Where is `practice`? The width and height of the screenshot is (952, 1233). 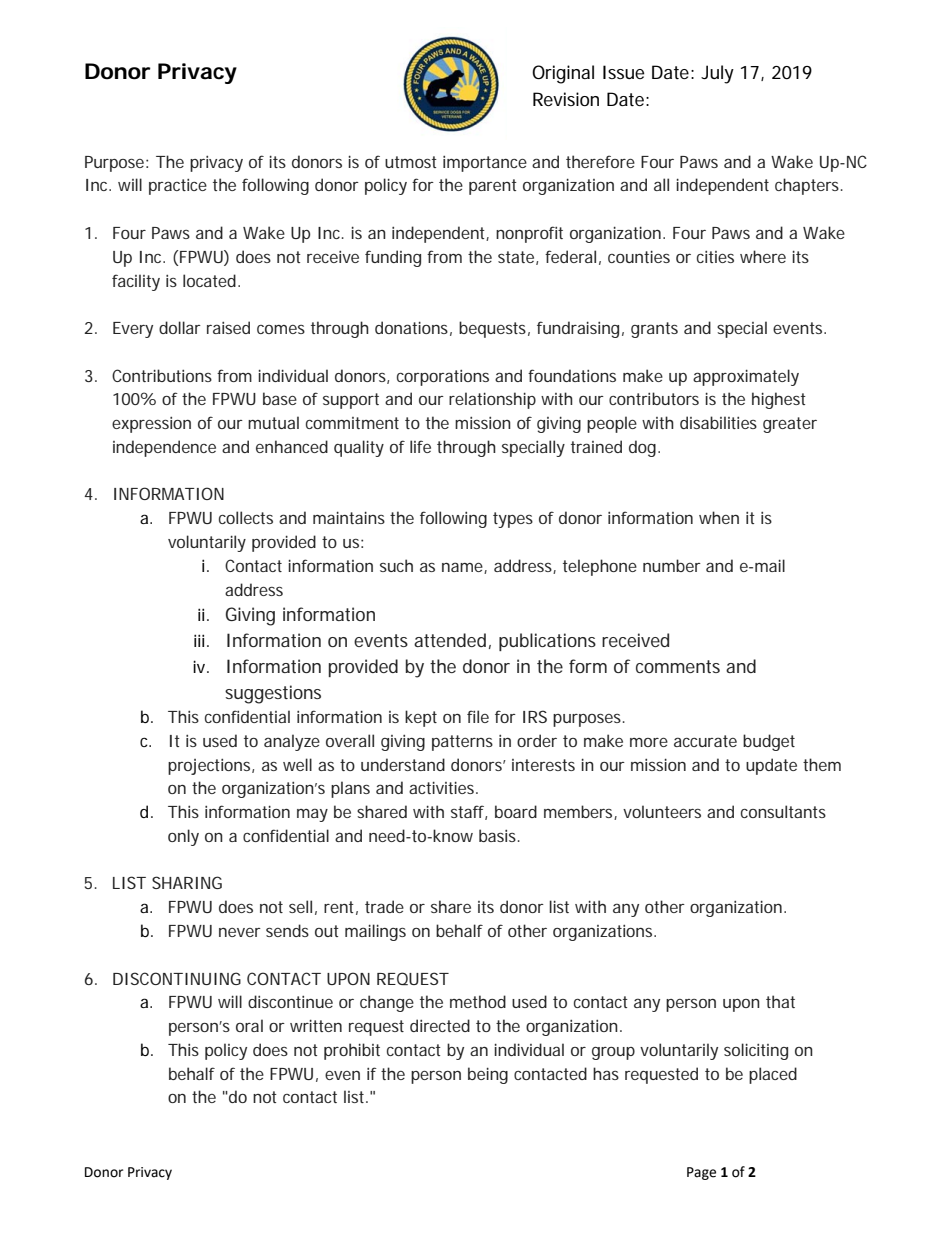
practice is located at coordinates (178, 187).
